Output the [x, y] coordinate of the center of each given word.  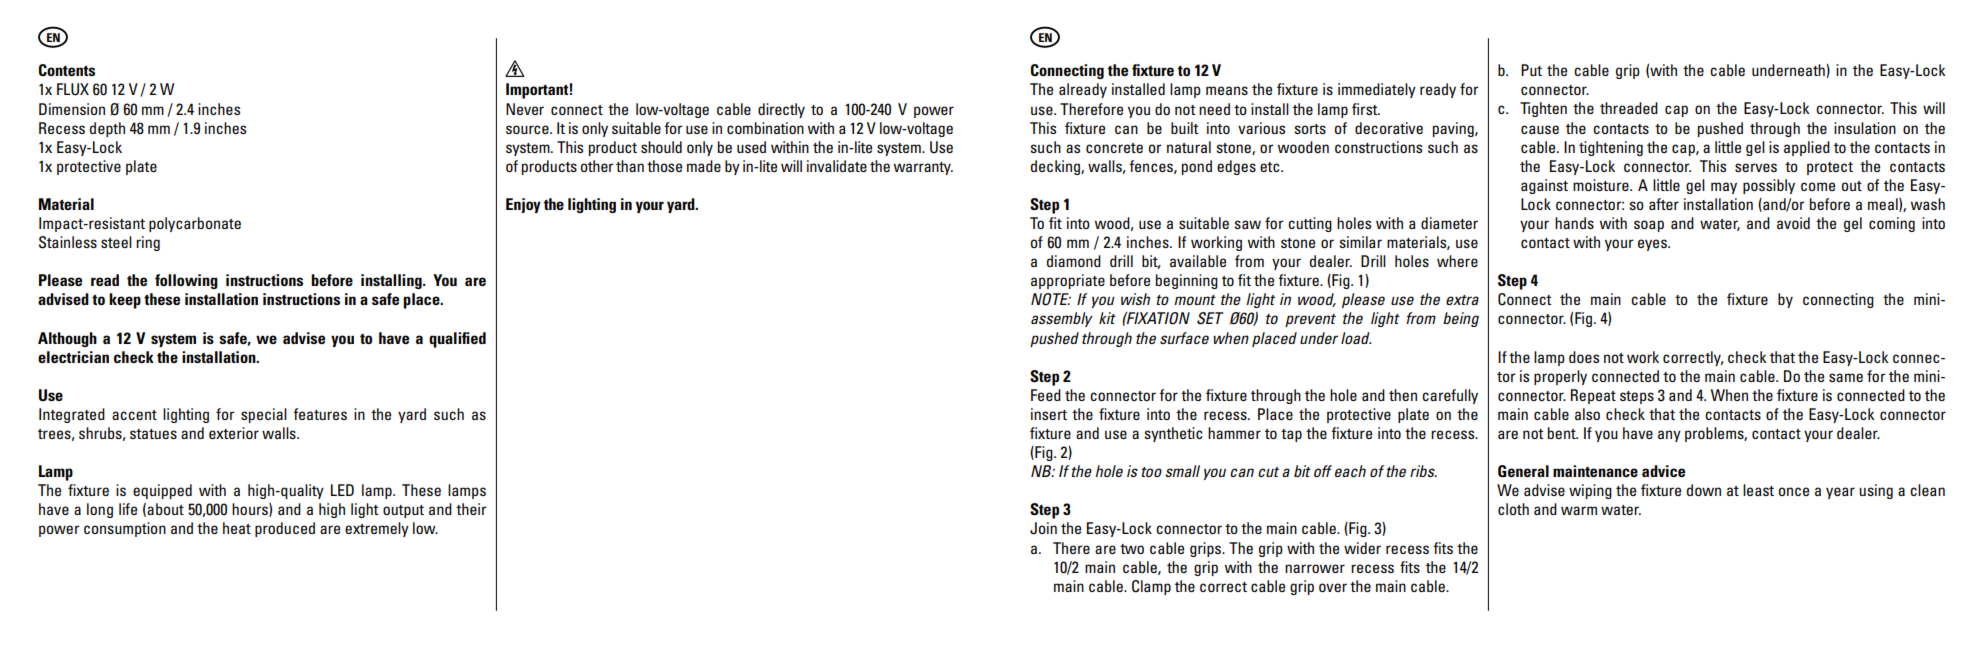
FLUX [73, 89]
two [1132, 549]
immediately [1377, 90]
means [1227, 90]
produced [285, 529]
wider [1362, 548]
